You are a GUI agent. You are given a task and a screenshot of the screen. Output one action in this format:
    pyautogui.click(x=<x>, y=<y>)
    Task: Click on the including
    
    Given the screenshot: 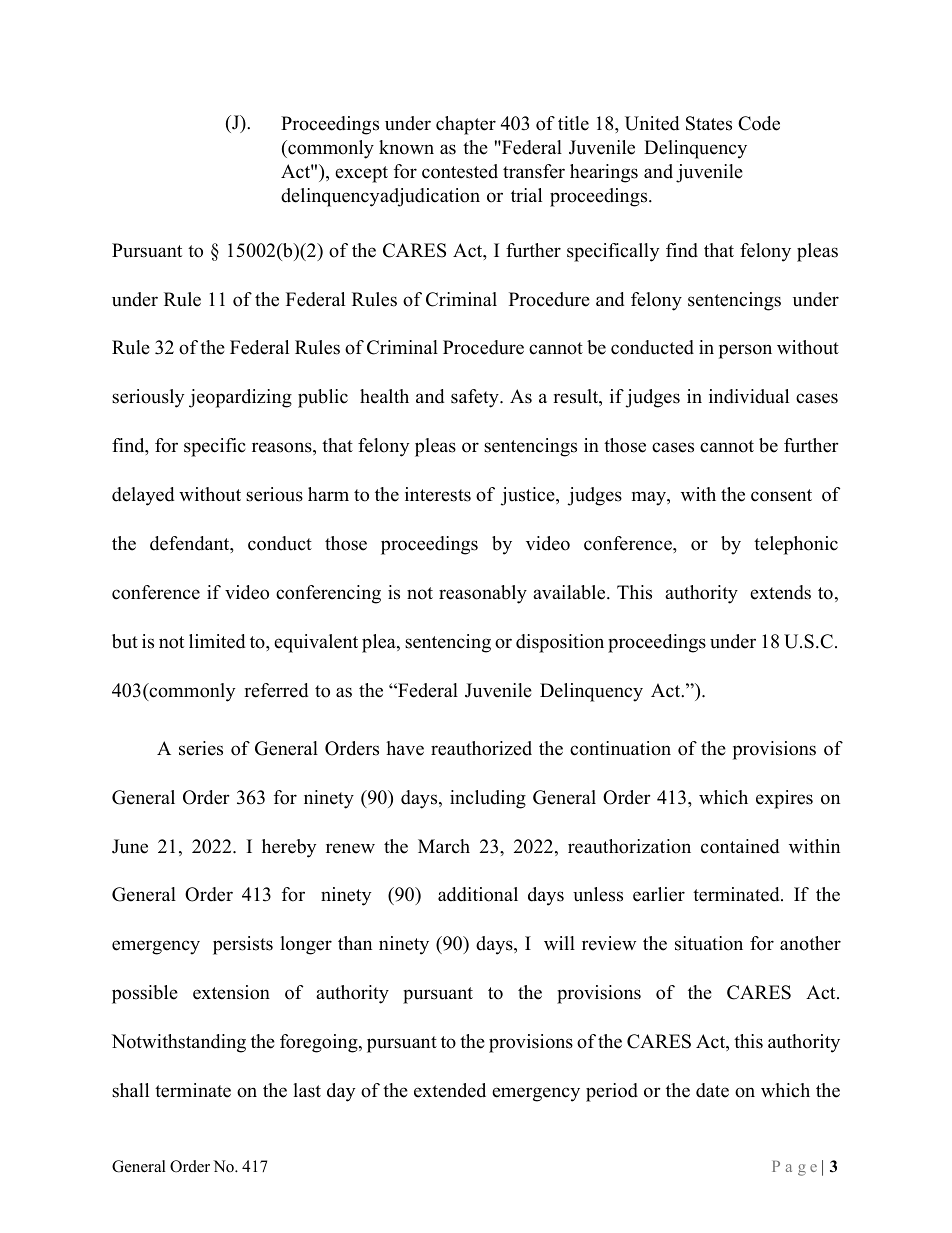 What is the action you would take?
    pyautogui.click(x=488, y=799)
